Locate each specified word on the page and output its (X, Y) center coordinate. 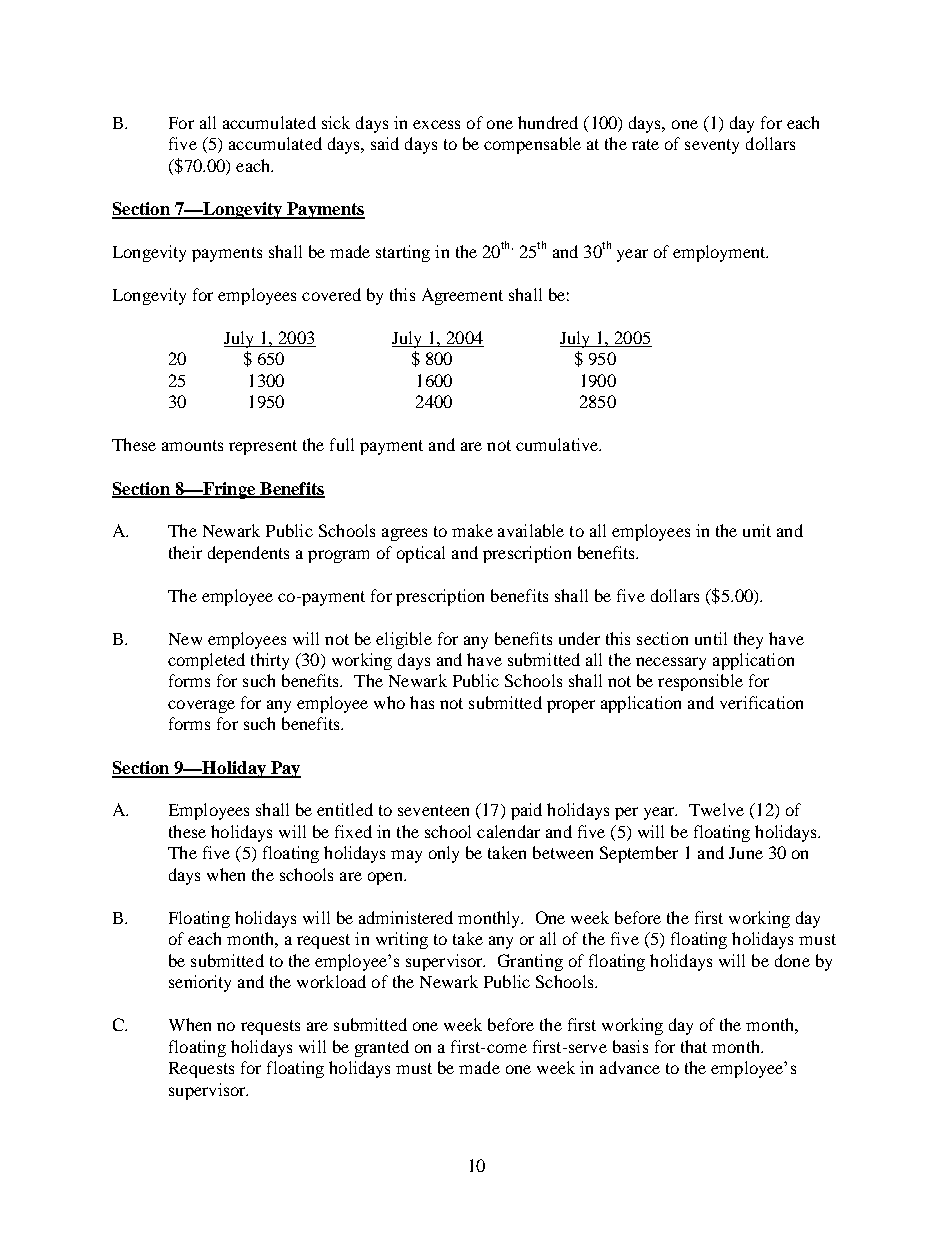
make (472, 530)
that (694, 1046)
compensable (532, 145)
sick (336, 122)
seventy (712, 146)
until (711, 638)
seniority (200, 983)
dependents (248, 554)
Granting (530, 962)
